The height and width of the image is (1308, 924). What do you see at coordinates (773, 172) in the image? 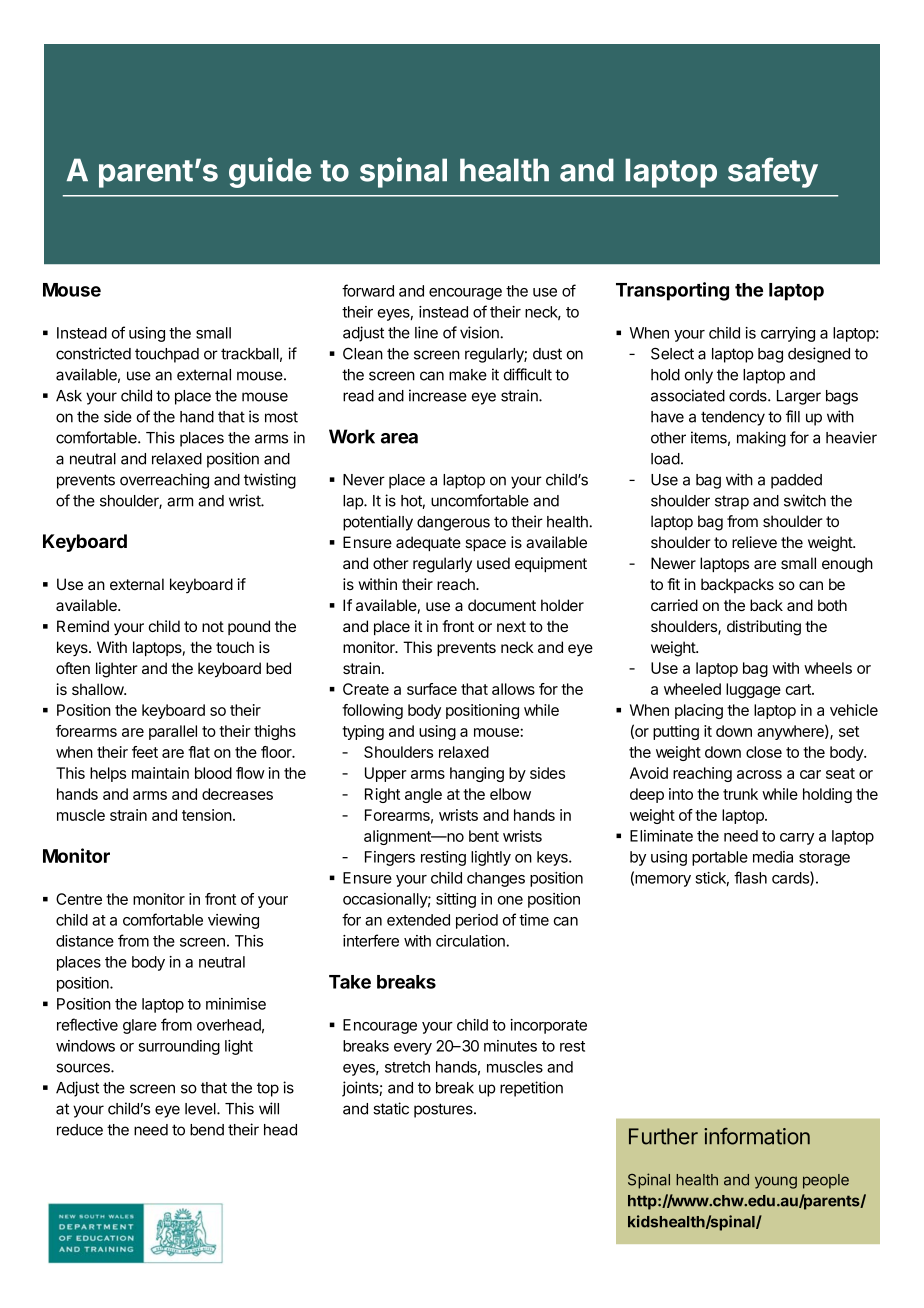
I see `safety` at bounding box center [773, 172].
